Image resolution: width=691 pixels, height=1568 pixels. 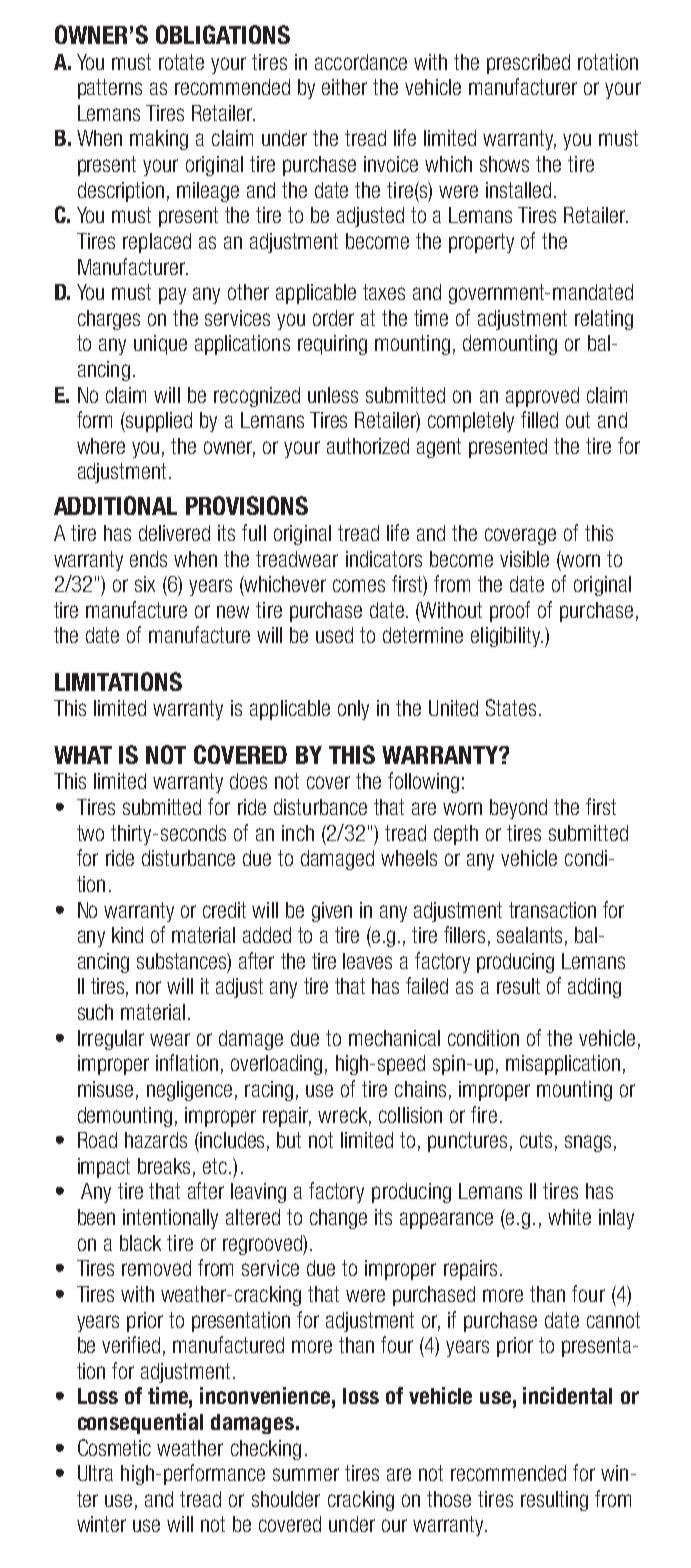 I want to click on adding, so click(x=594, y=988).
